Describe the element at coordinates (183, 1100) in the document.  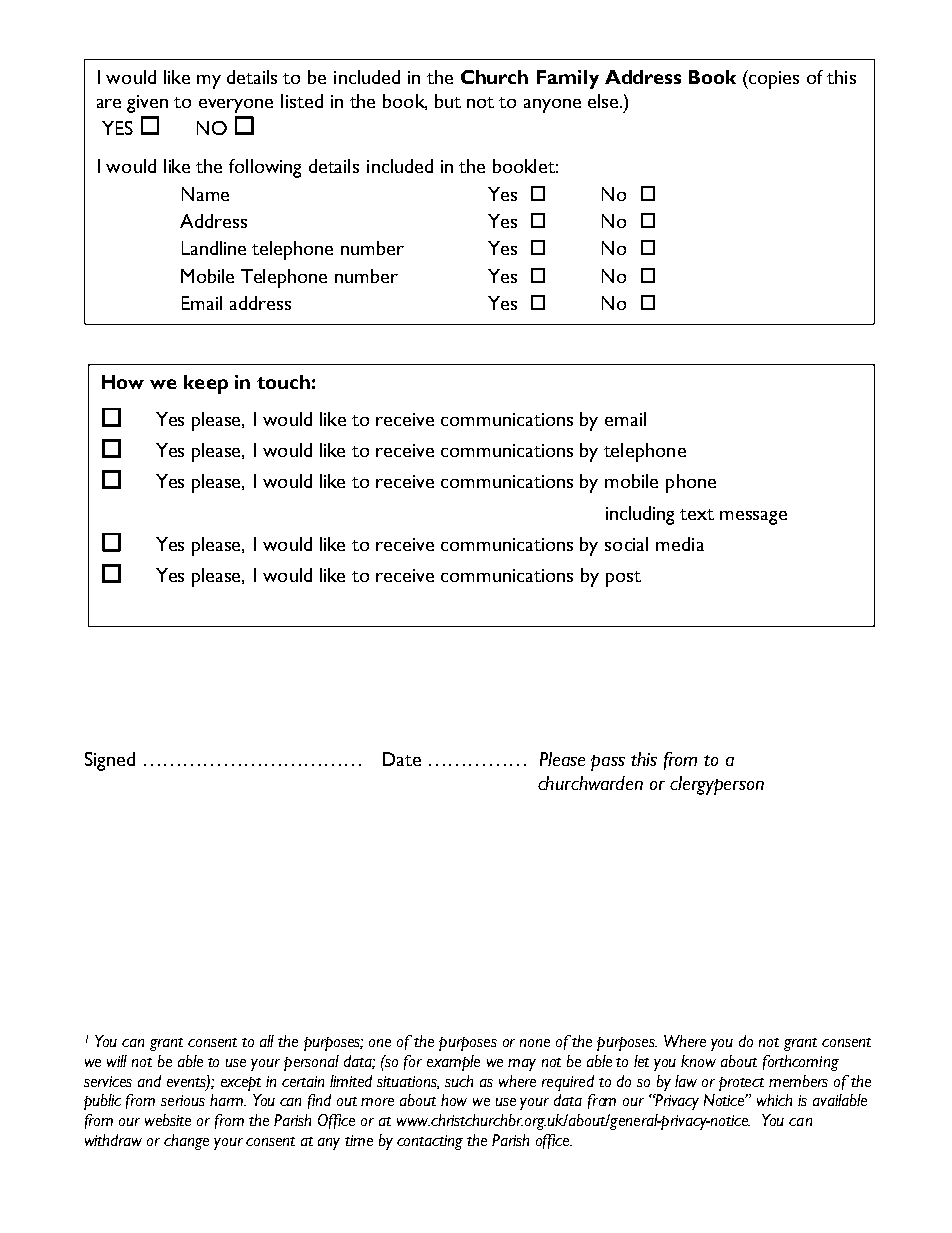
I see `serious` at that location.
